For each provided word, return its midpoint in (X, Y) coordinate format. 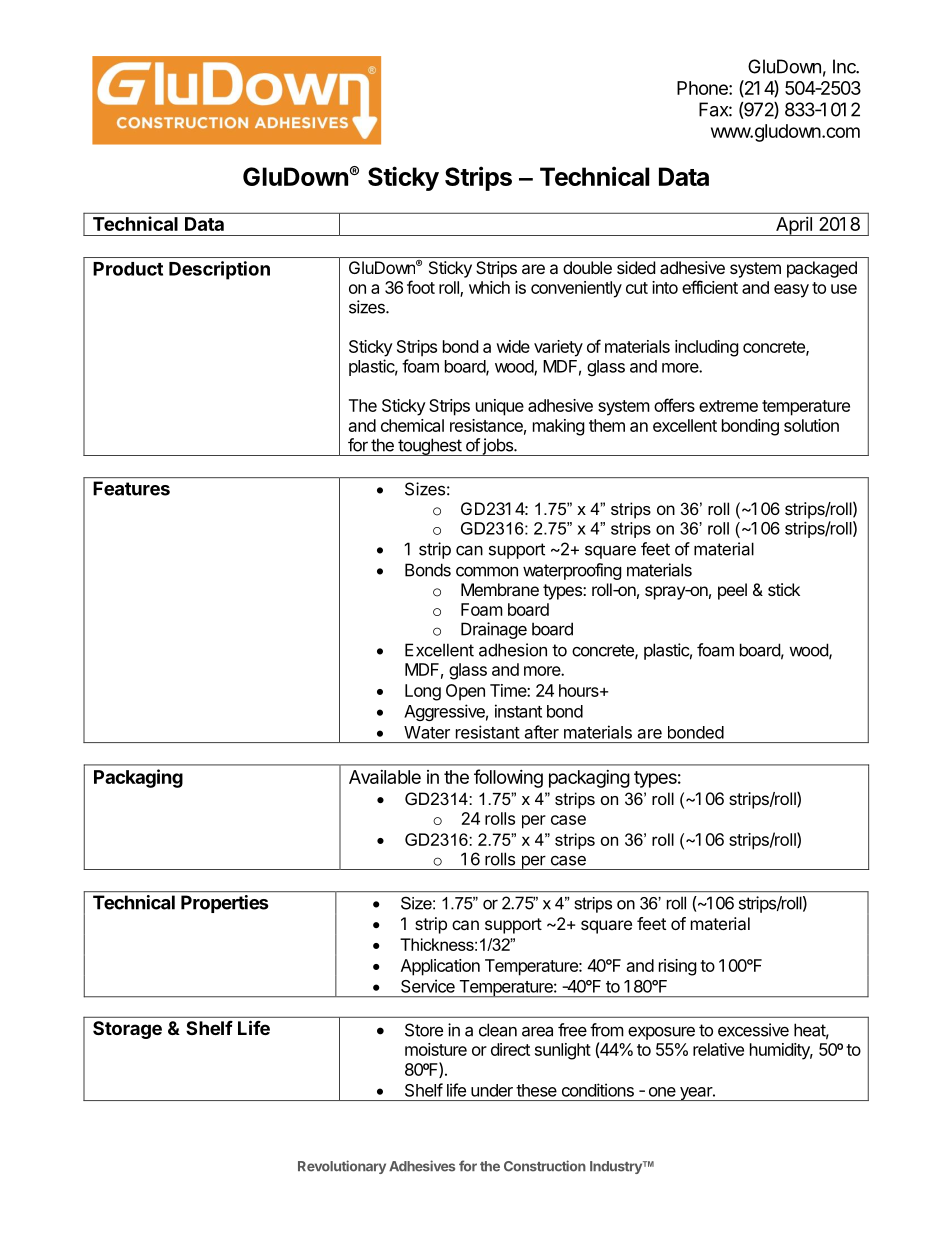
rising (678, 967)
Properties (224, 904)
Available (385, 777)
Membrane (500, 589)
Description (219, 270)
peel (732, 591)
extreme (728, 406)
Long (423, 692)
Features (132, 488)
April (794, 226)
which (489, 287)
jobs (497, 447)
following (508, 778)
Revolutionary (342, 1167)
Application (440, 967)
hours (580, 690)
